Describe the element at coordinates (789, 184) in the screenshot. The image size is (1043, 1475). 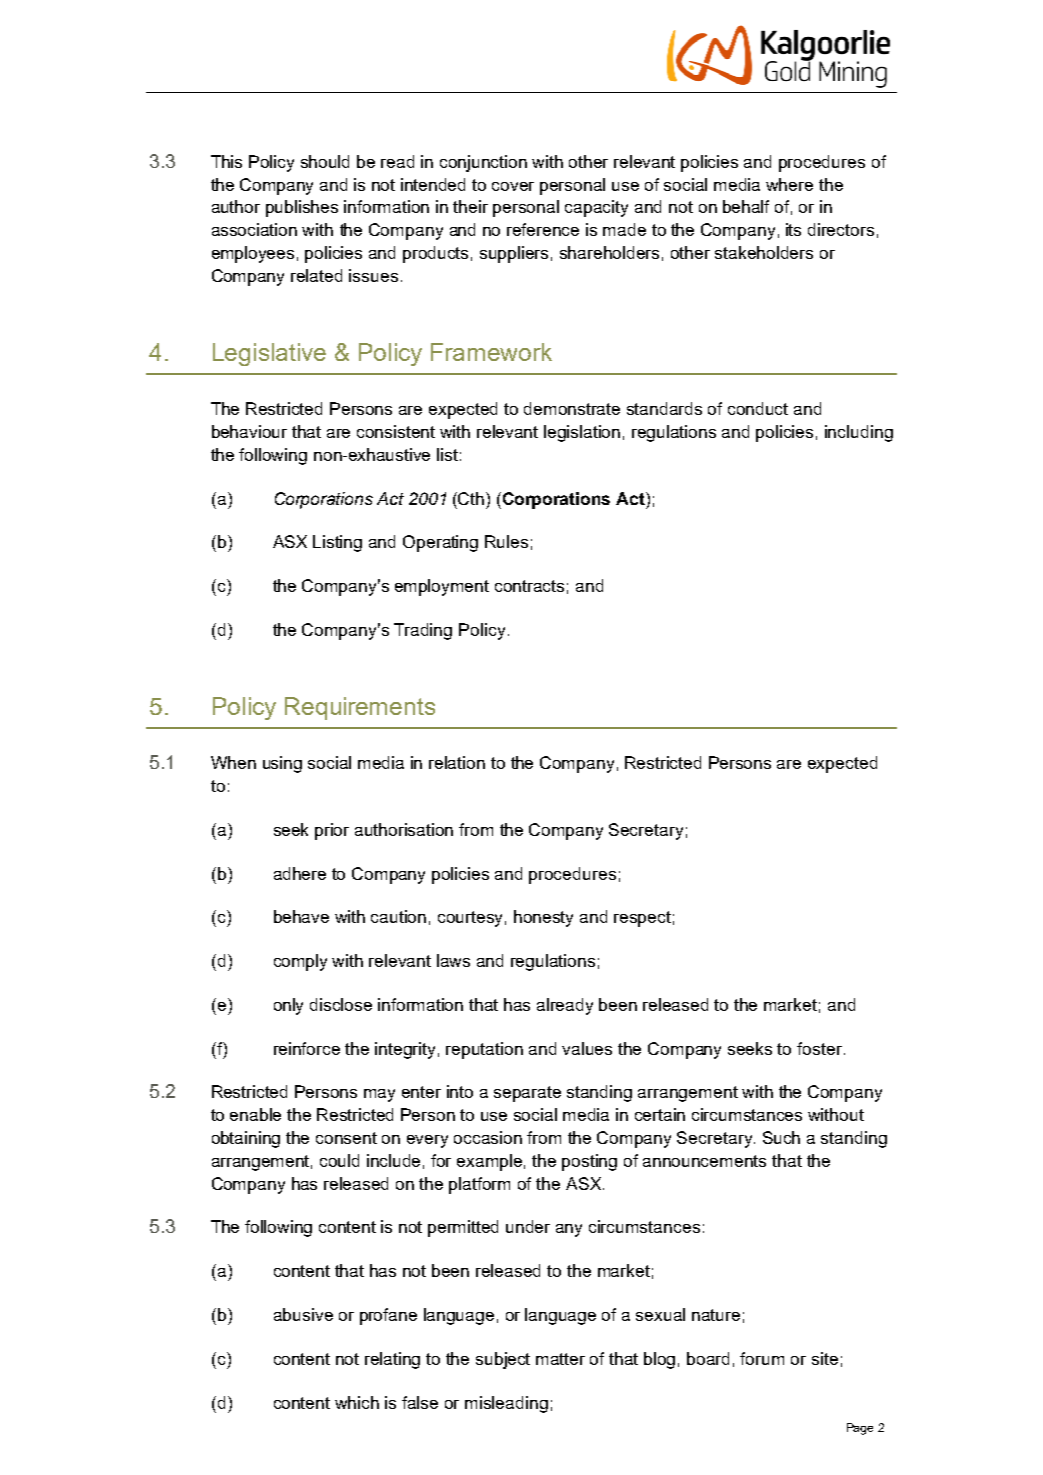
I see `where` at that location.
